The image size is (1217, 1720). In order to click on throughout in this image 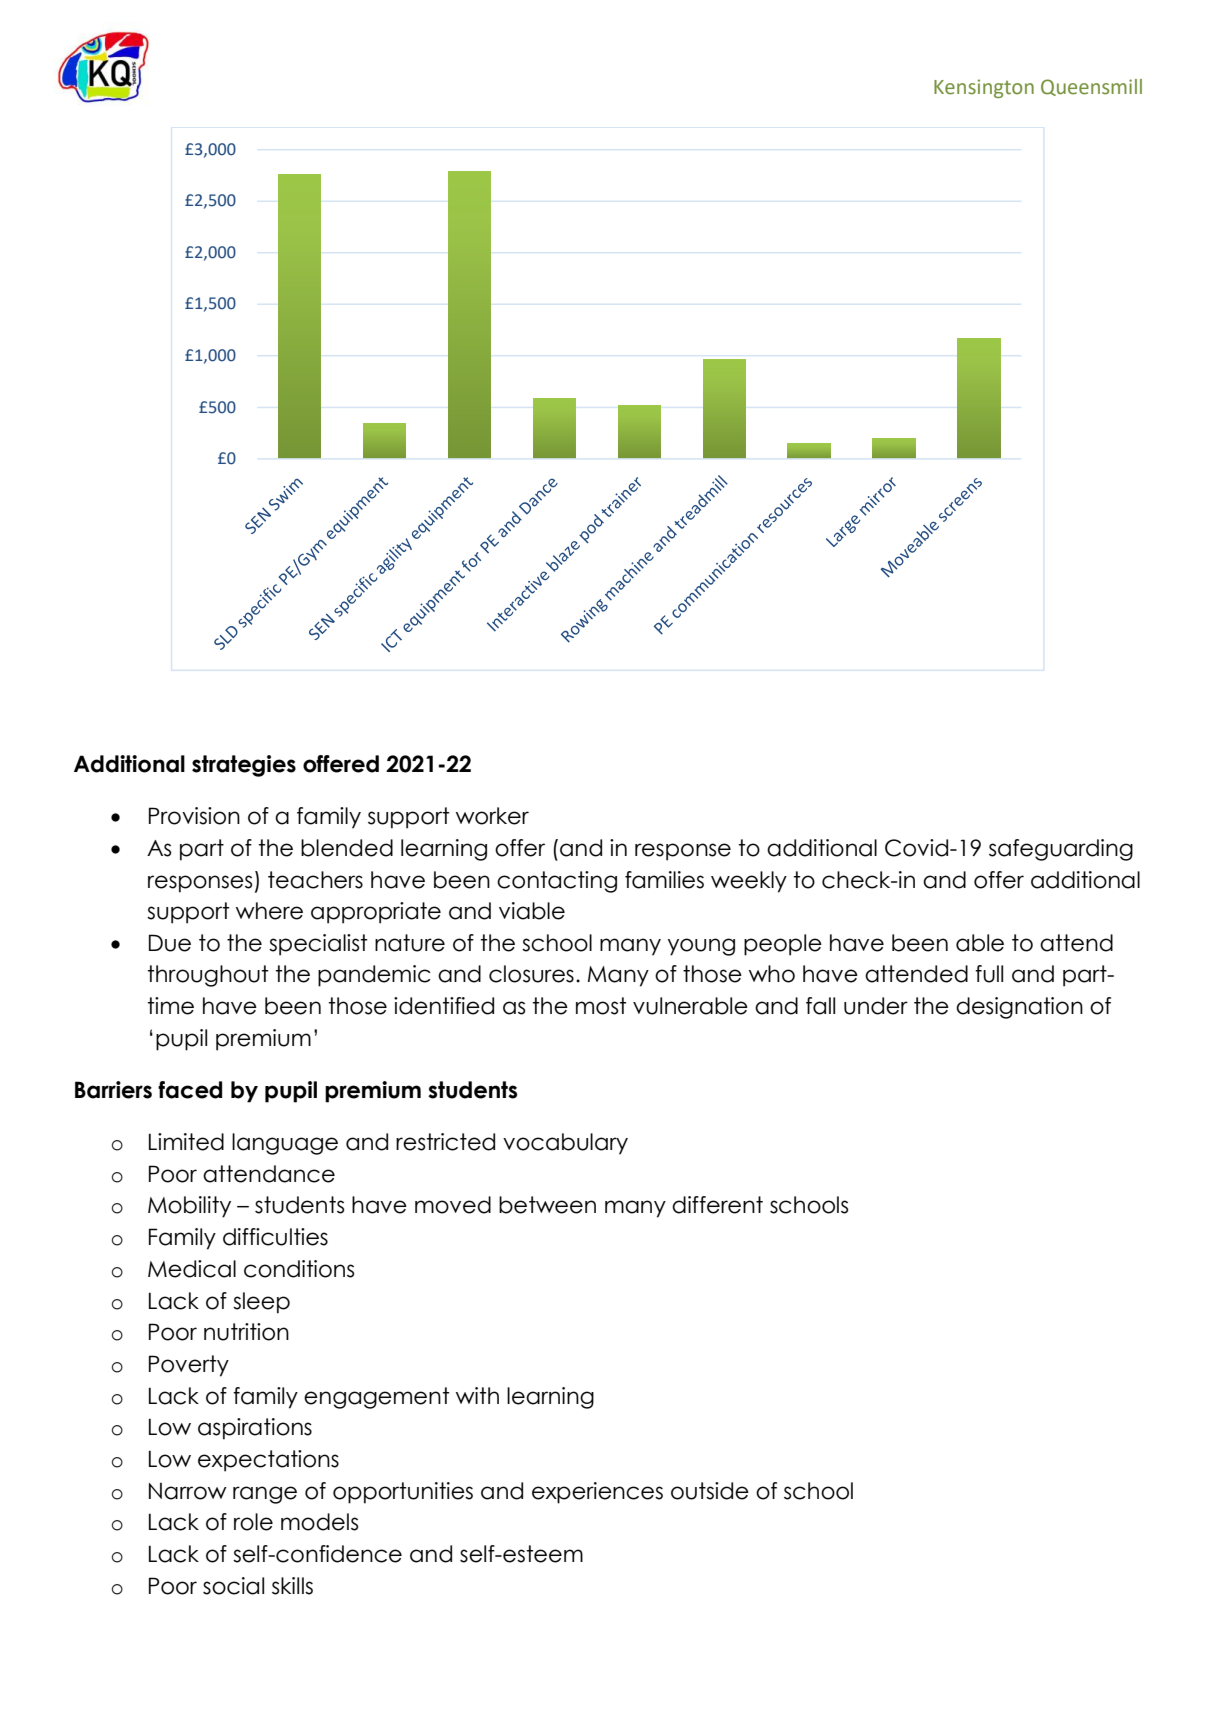, I will do `click(208, 976)`.
